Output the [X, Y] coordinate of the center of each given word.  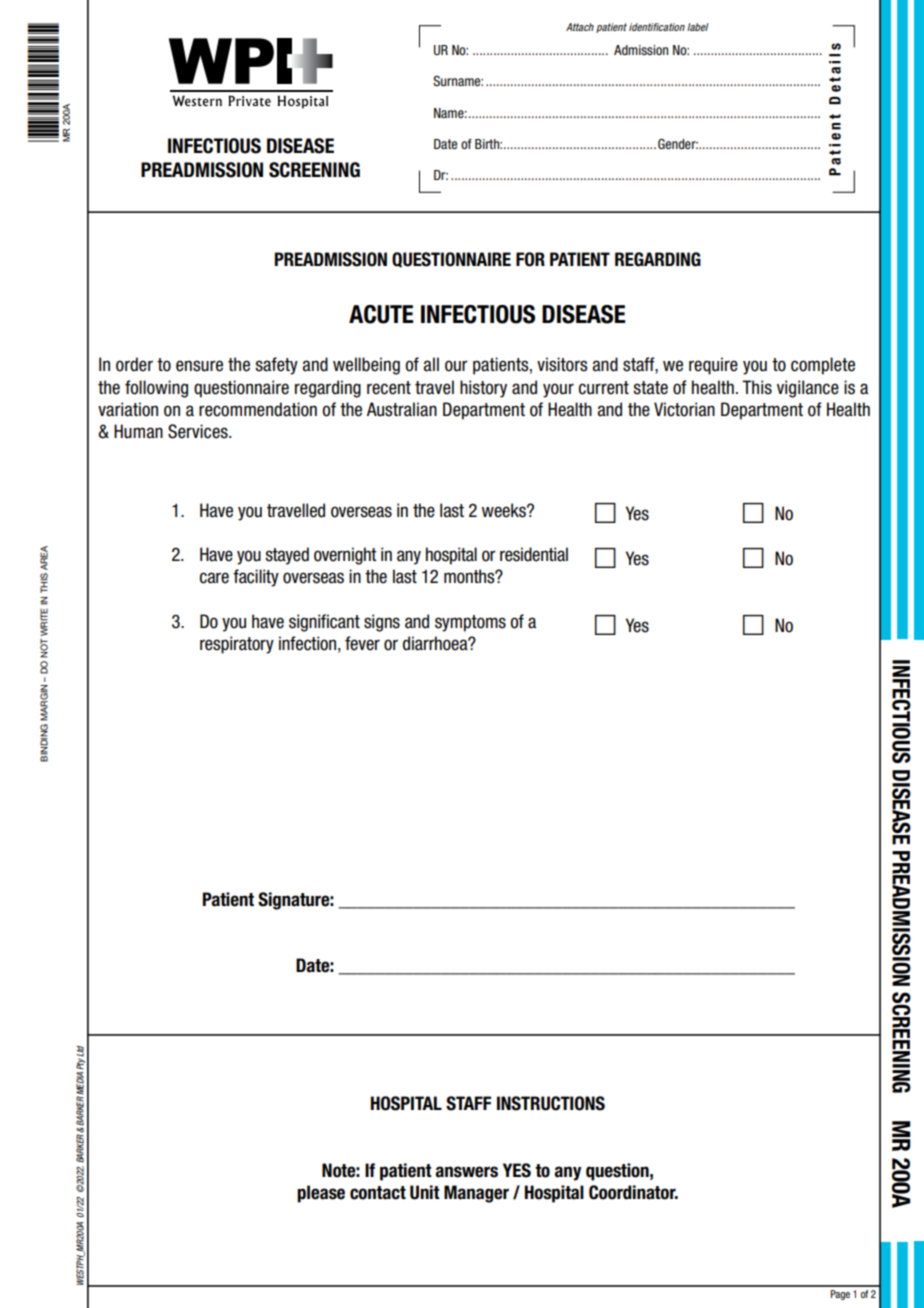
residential [534, 554]
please [321, 1194]
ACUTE [381, 314]
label [697, 27]
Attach [580, 27]
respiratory [237, 645]
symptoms [470, 623]
